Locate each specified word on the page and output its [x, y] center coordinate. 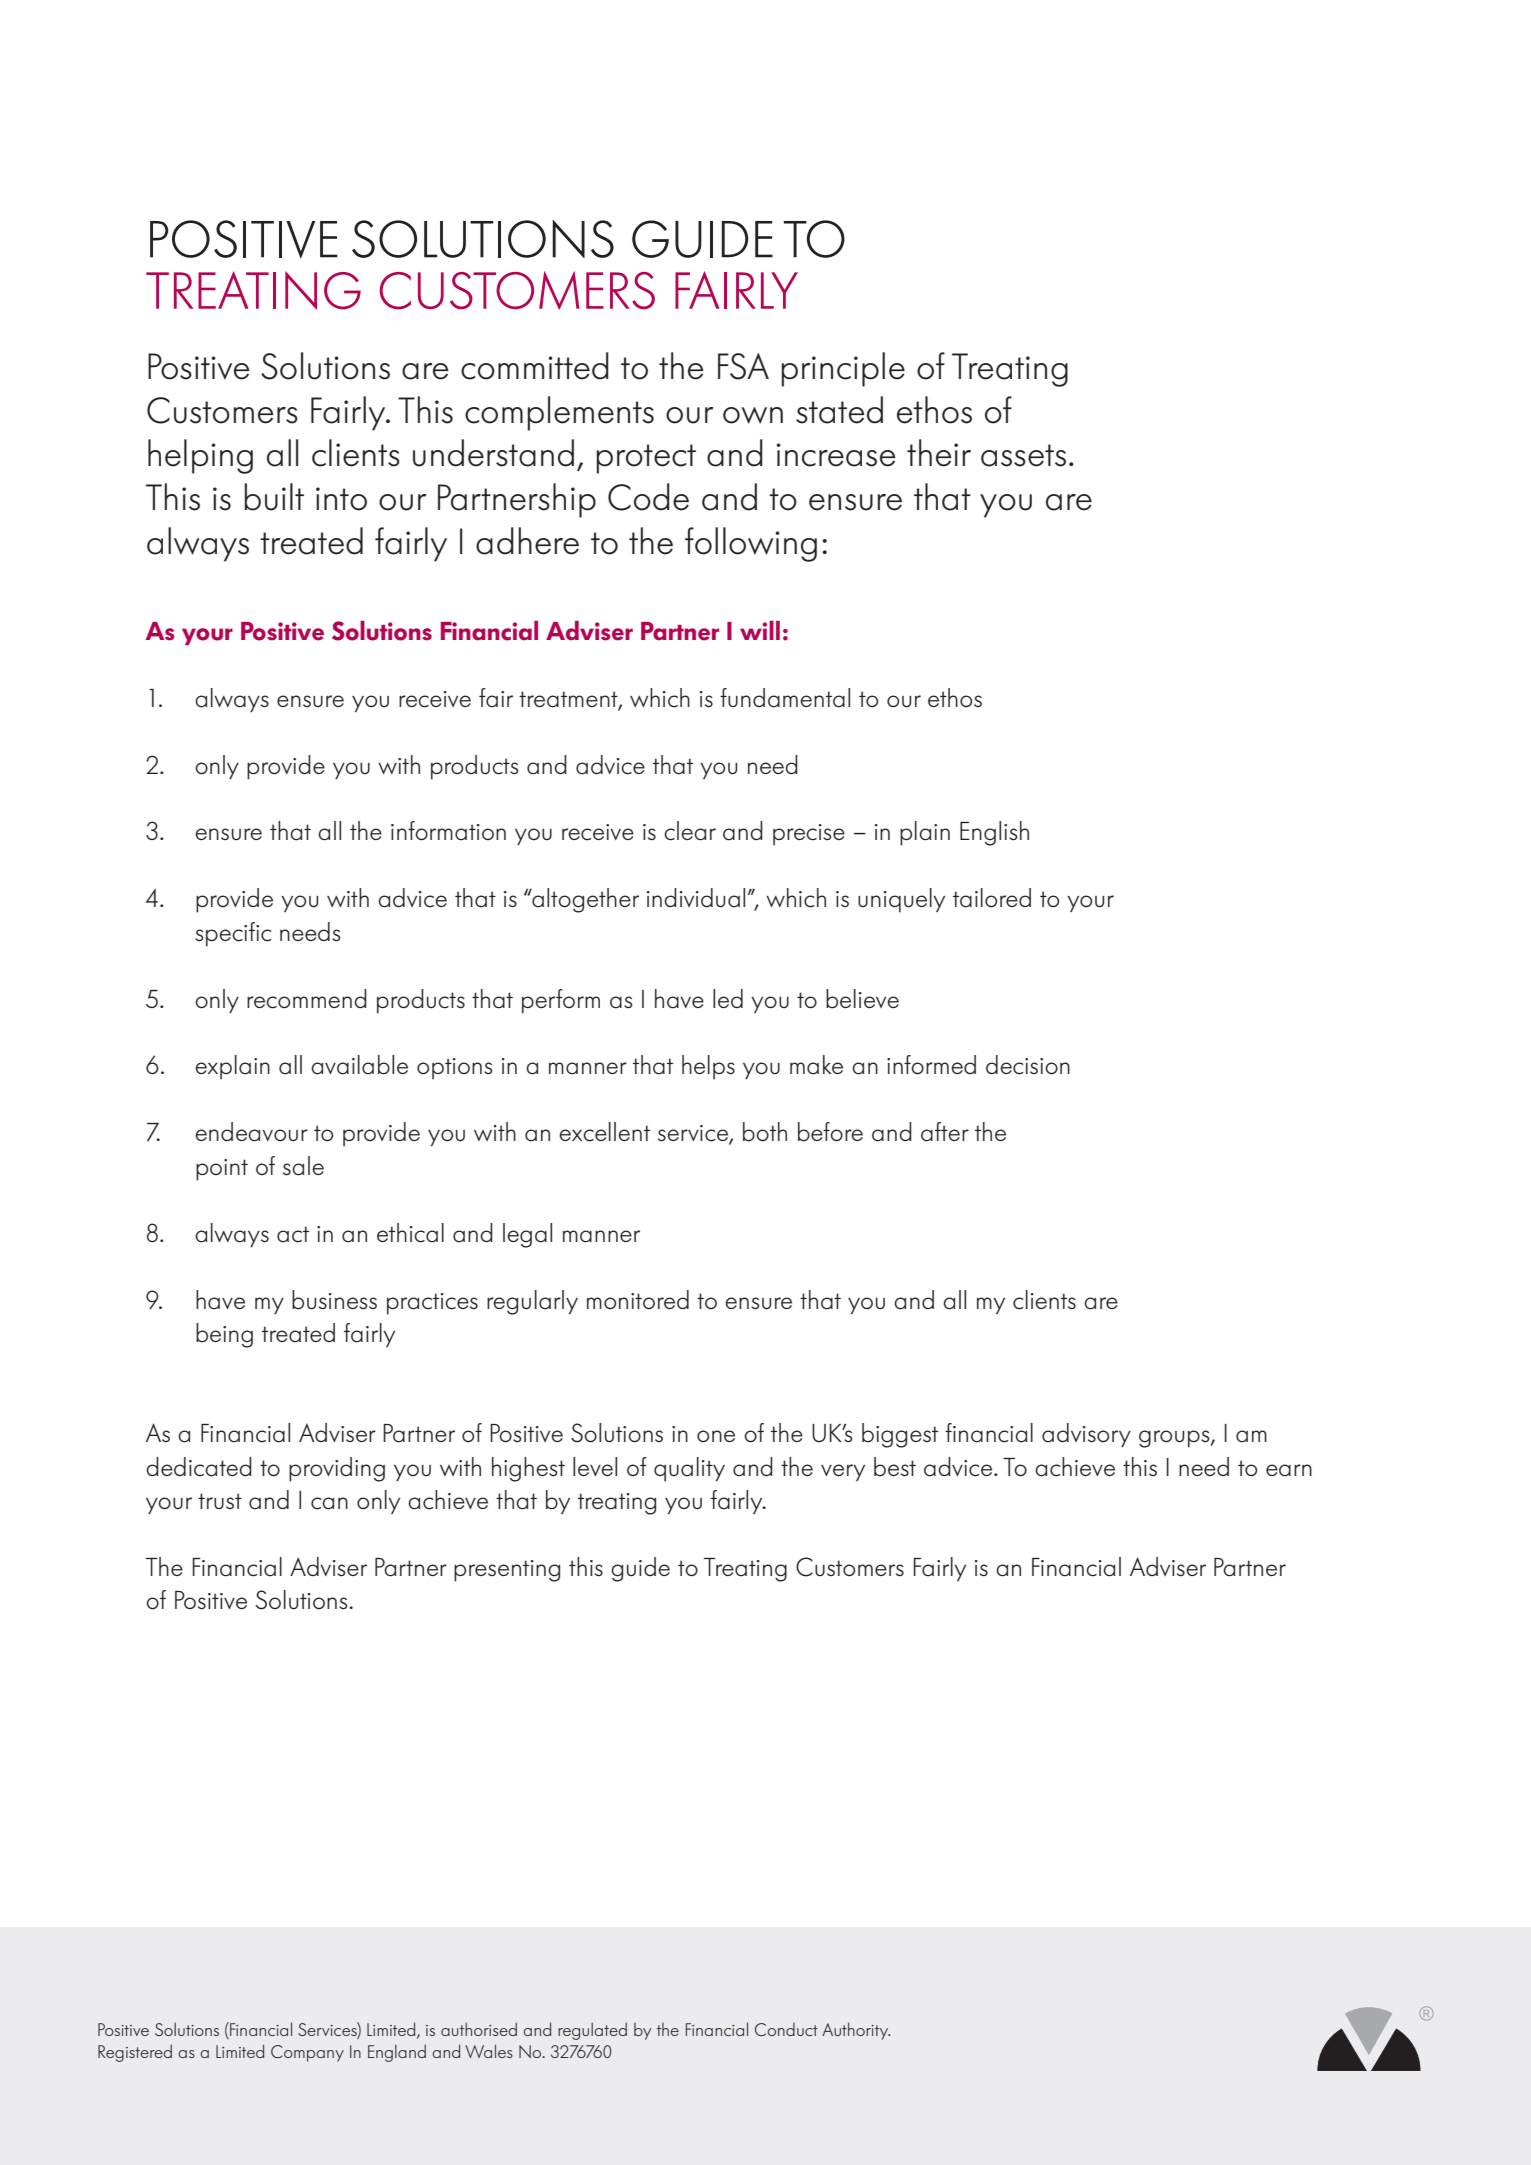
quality [689, 1469]
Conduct [786, 2029]
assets [1023, 455]
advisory [1086, 1435]
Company [307, 2053]
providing [337, 1469]
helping [200, 456]
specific [233, 934]
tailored [992, 898]
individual [696, 898]
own [753, 415]
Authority [856, 2031]
